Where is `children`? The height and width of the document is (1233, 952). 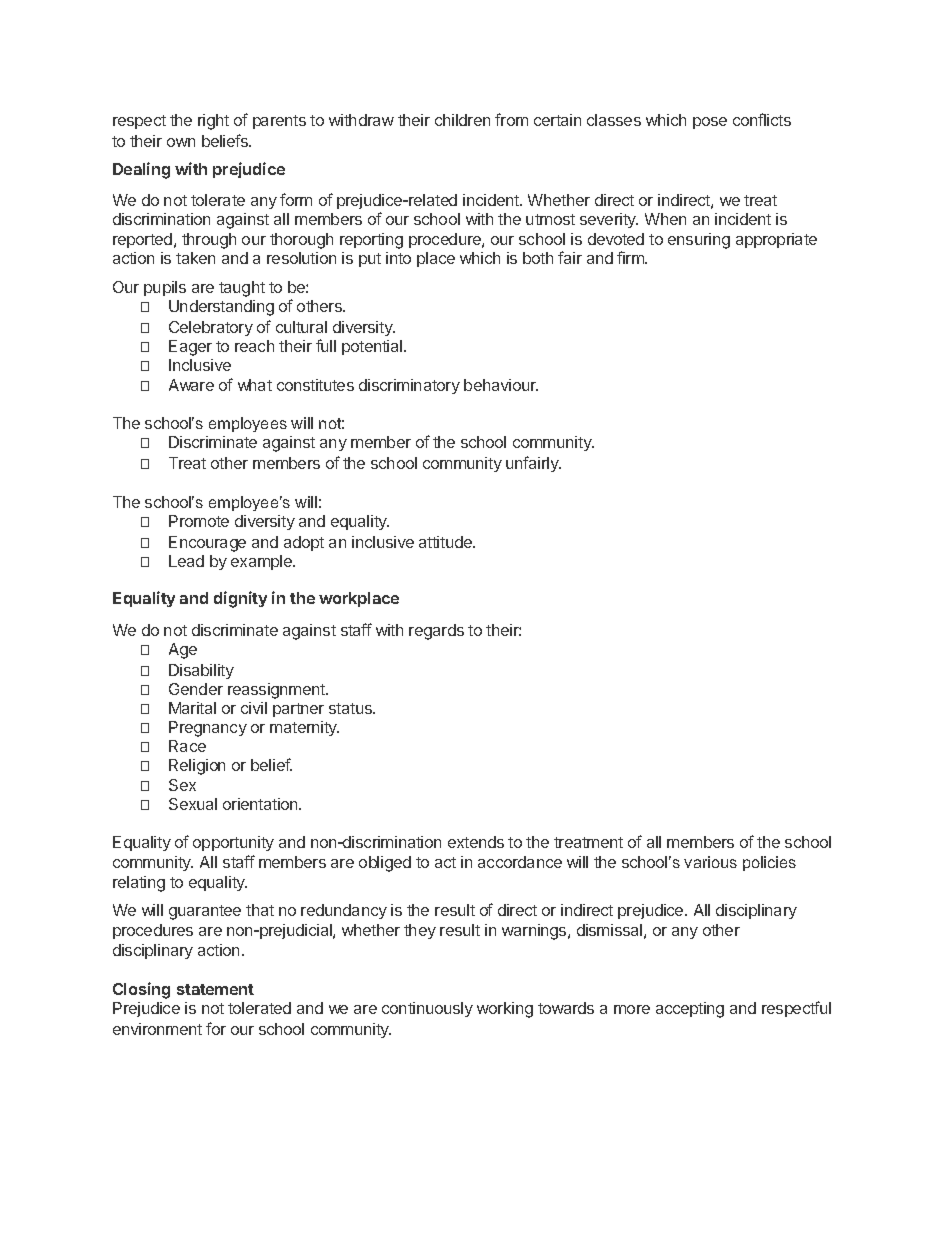 children is located at coordinates (462, 120).
